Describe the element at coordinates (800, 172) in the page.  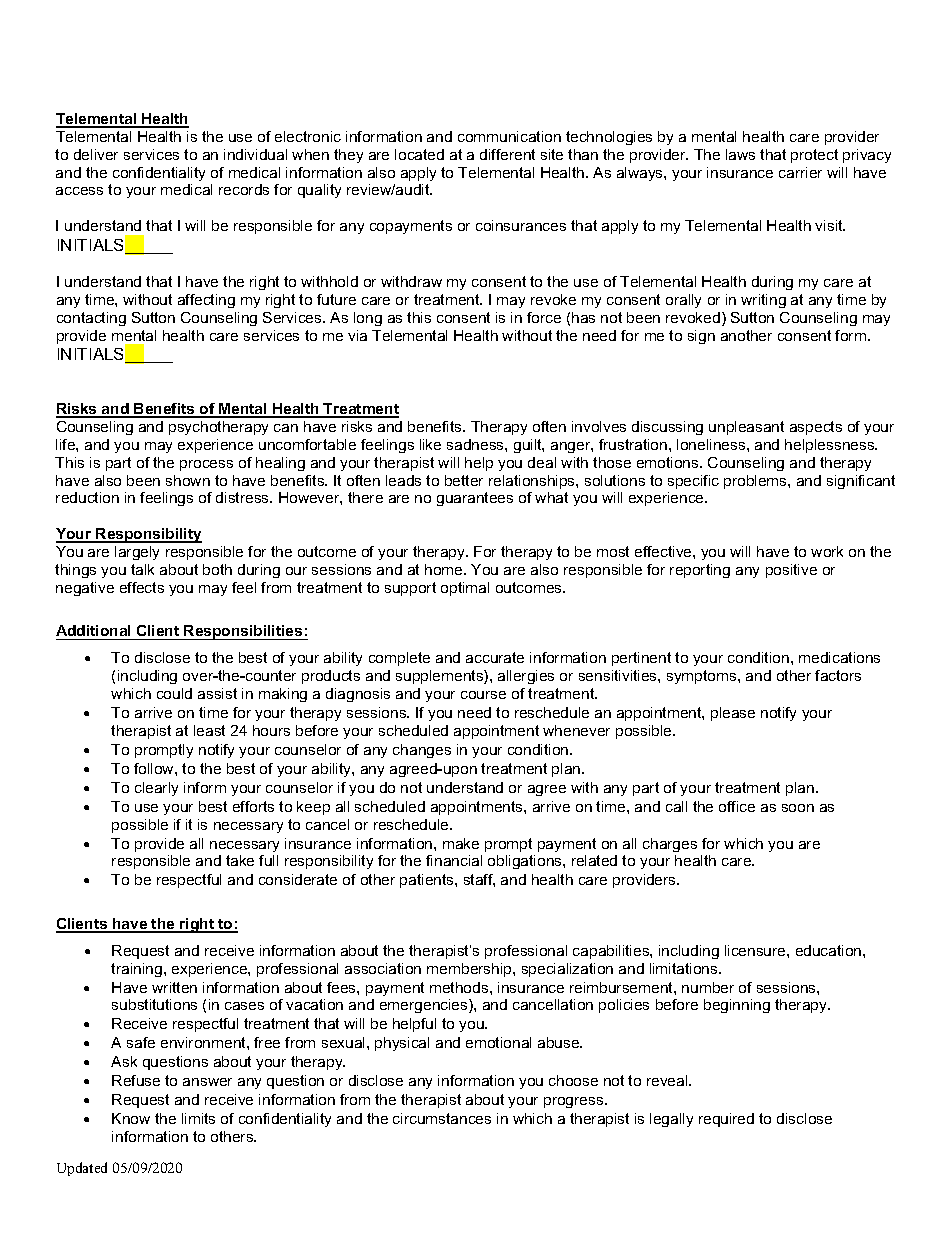
I see `carrier` at that location.
